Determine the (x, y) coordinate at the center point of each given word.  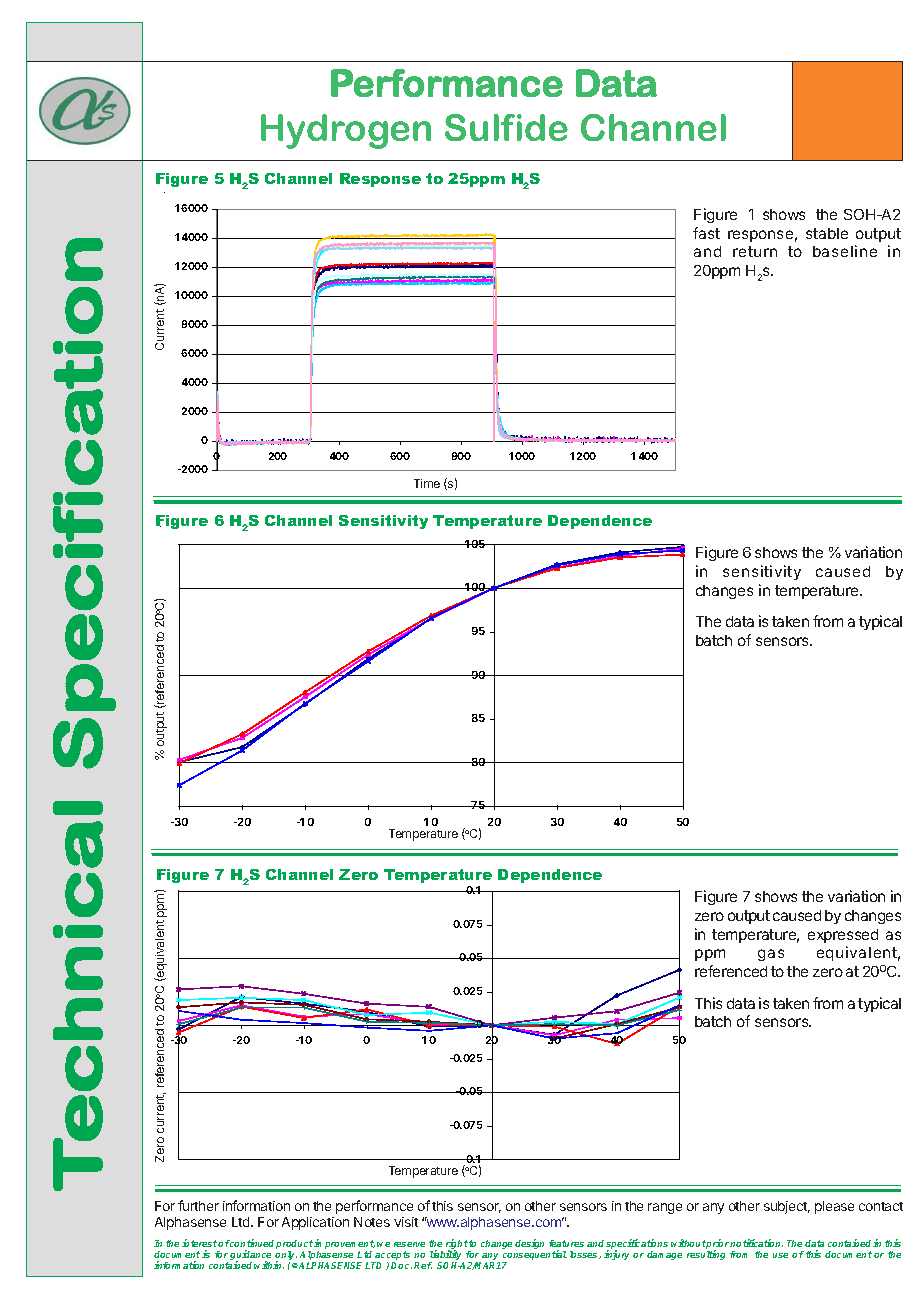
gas (771, 955)
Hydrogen (346, 131)
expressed (843, 936)
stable (827, 233)
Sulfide (506, 127)
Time (427, 483)
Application (315, 1223)
